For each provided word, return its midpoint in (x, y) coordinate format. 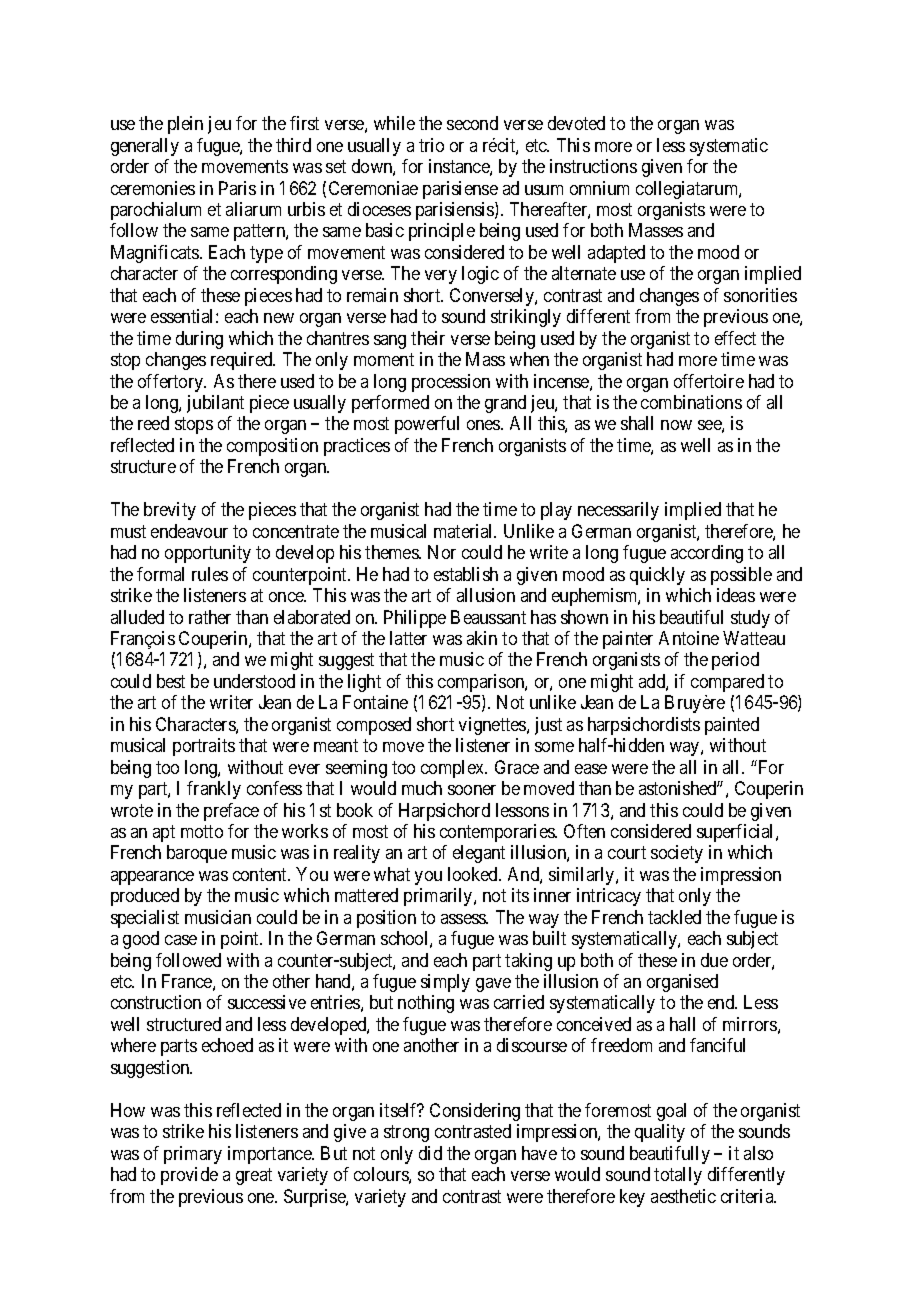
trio (431, 145)
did (430, 1153)
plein (185, 125)
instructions (593, 166)
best (171, 681)
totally (678, 1176)
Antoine (689, 638)
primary (193, 1155)
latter (408, 638)
